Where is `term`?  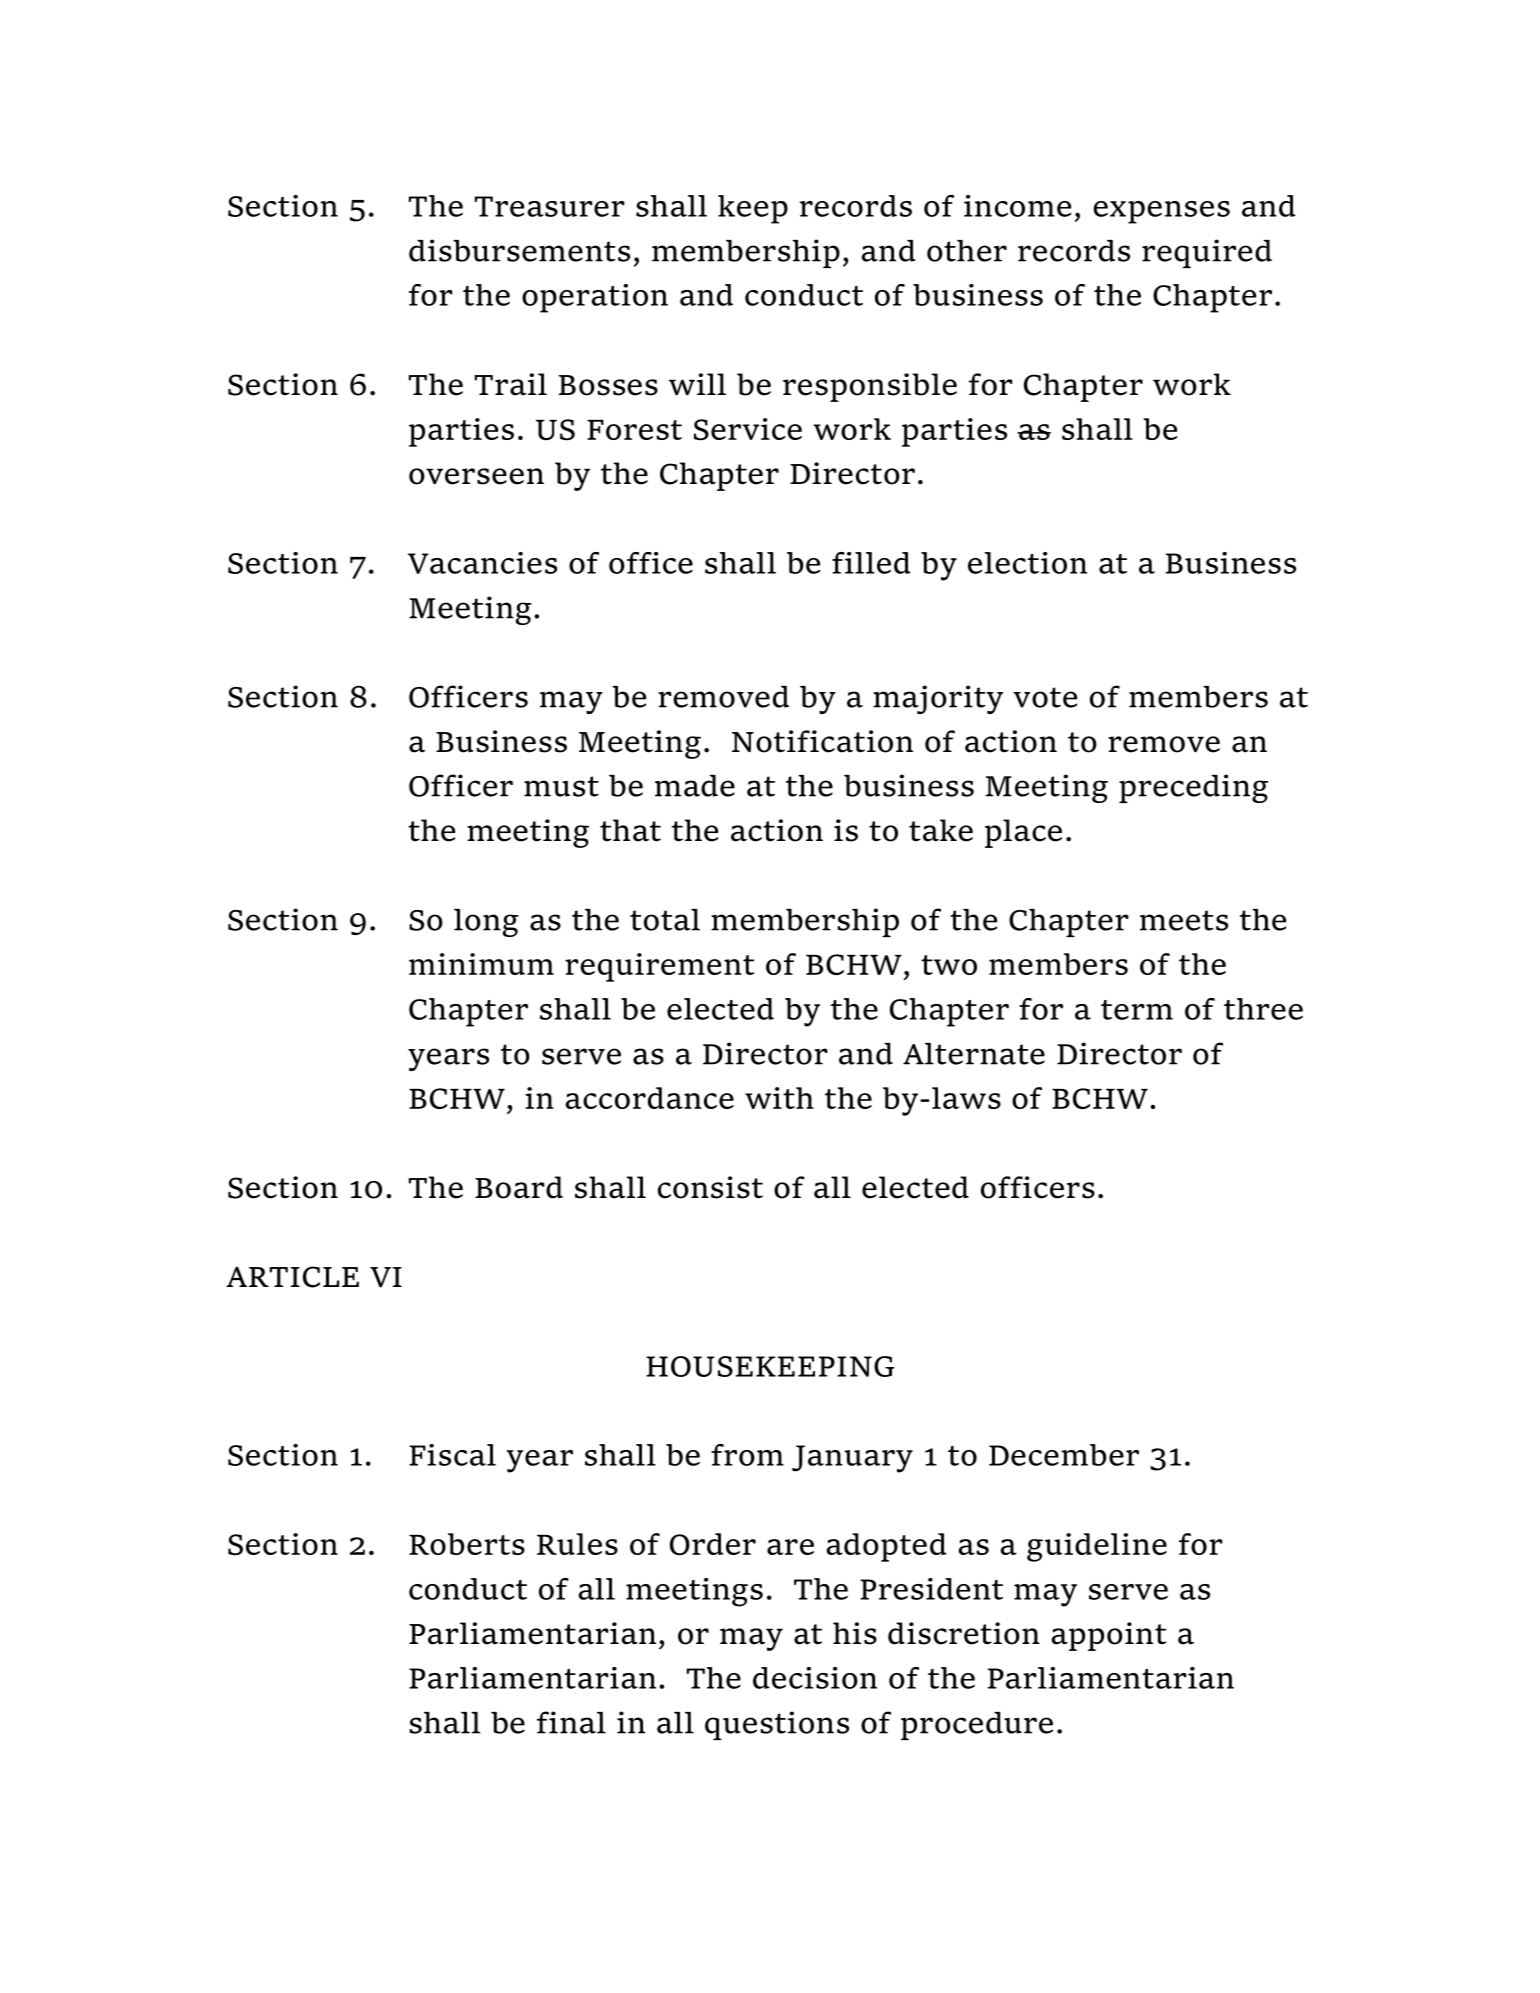
term is located at coordinates (1137, 1010).
